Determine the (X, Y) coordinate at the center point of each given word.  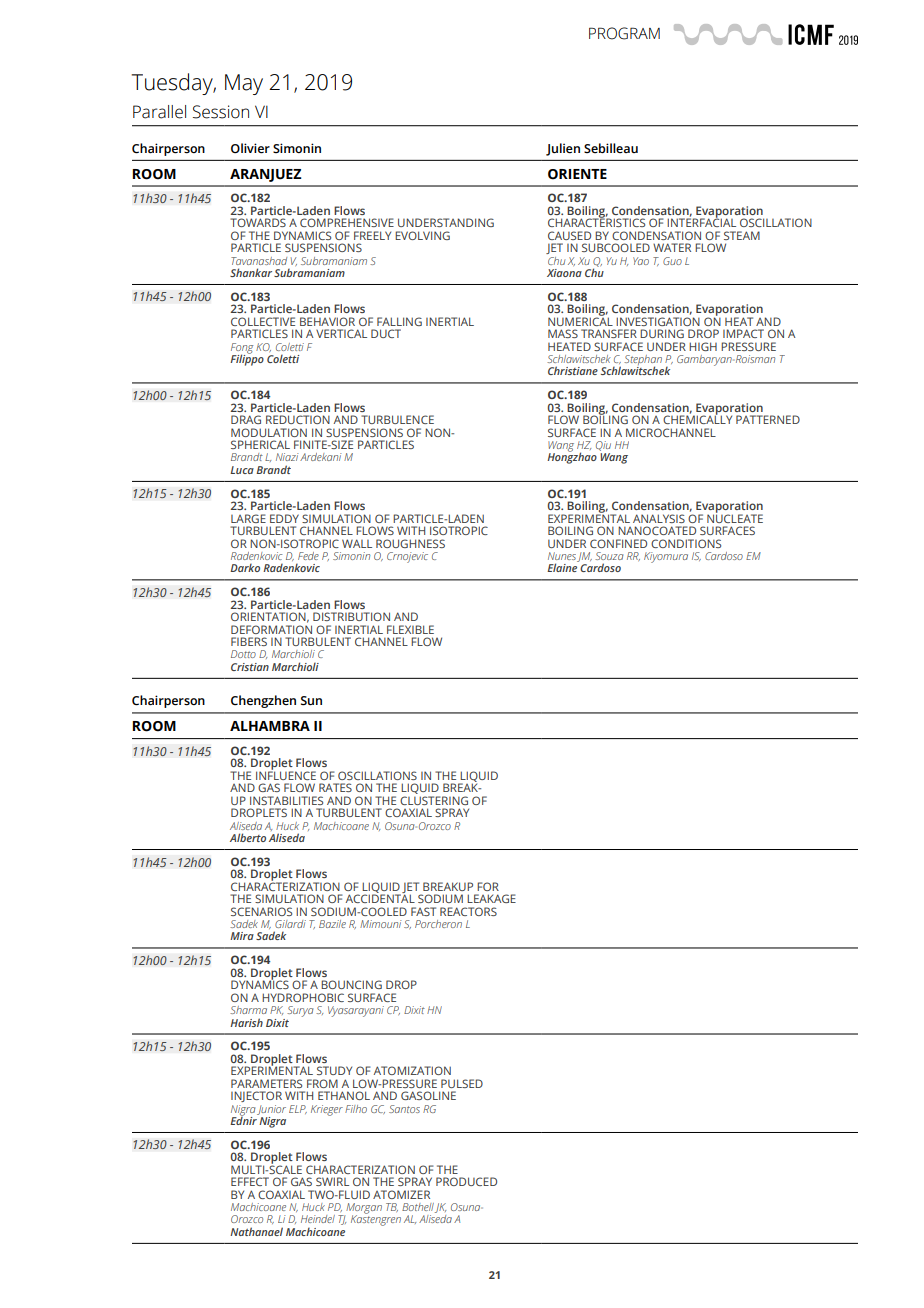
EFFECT (250, 1181)
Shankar (251, 272)
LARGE (248, 518)
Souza (609, 556)
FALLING (399, 321)
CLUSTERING (434, 800)
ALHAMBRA (270, 726)
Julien (563, 149)
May (244, 84)
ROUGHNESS (410, 543)
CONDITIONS (686, 543)
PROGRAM (624, 33)
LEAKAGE (491, 898)
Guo (672, 261)
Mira (242, 936)
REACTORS (468, 911)
